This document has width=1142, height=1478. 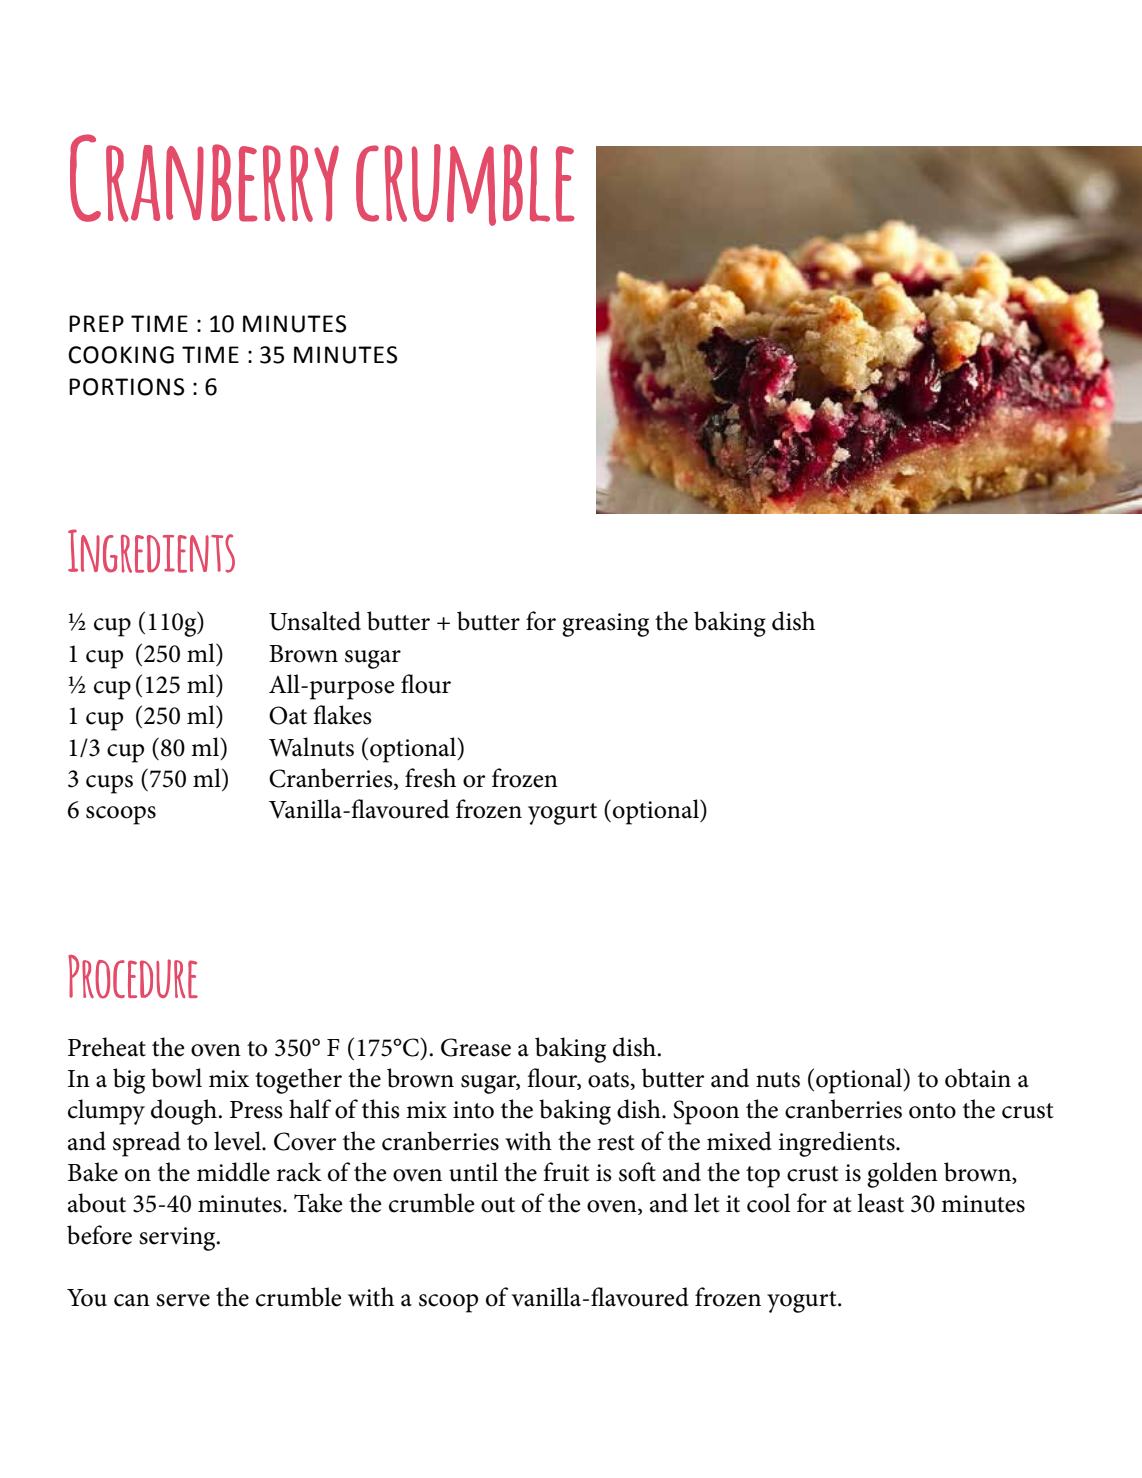 I want to click on fruit, so click(x=566, y=1172).
